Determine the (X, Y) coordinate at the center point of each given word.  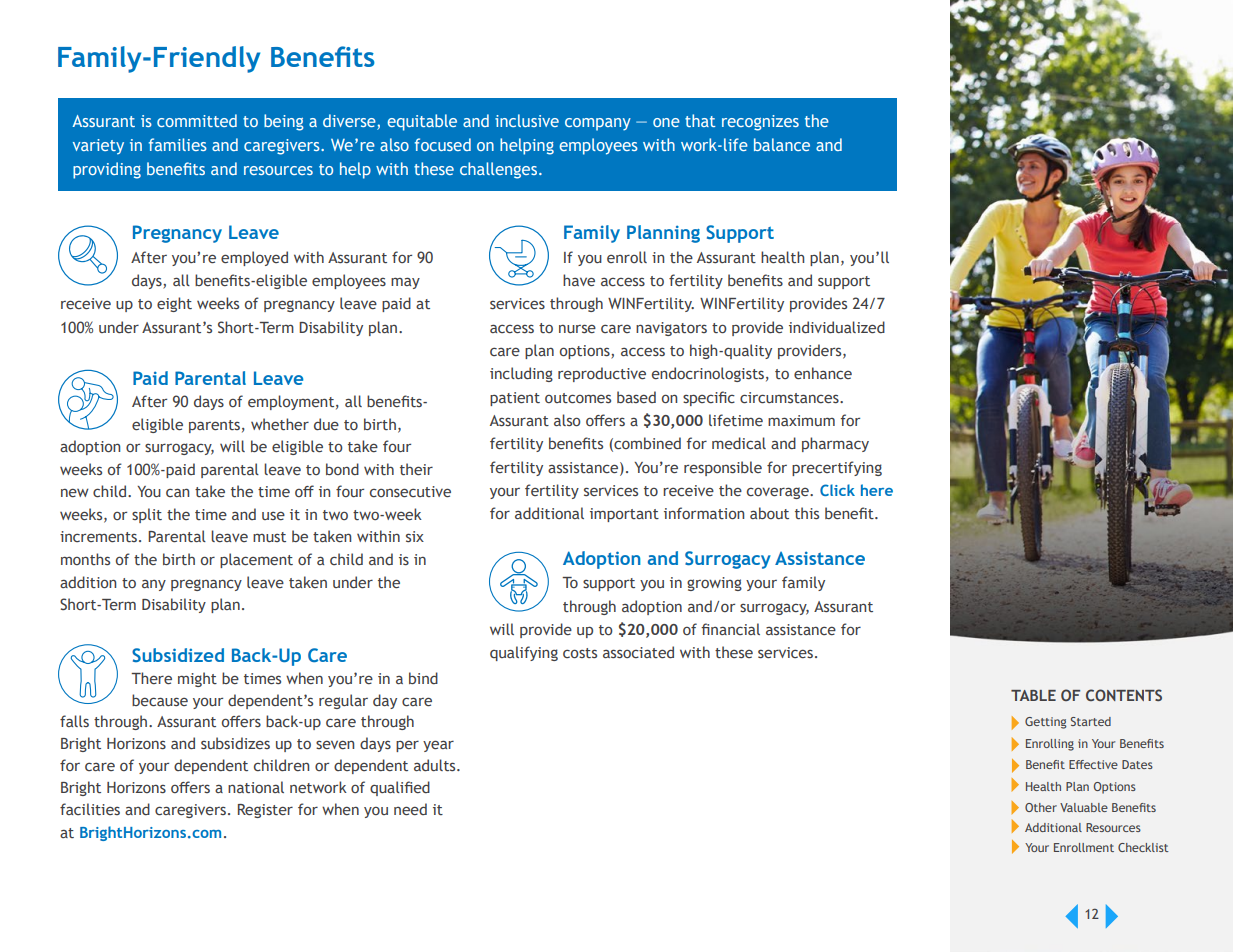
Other (1041, 807)
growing (714, 584)
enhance (823, 373)
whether (280, 424)
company (598, 124)
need (410, 809)
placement (256, 560)
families (178, 144)
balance (782, 144)
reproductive (602, 374)
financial (730, 629)
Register (265, 811)
